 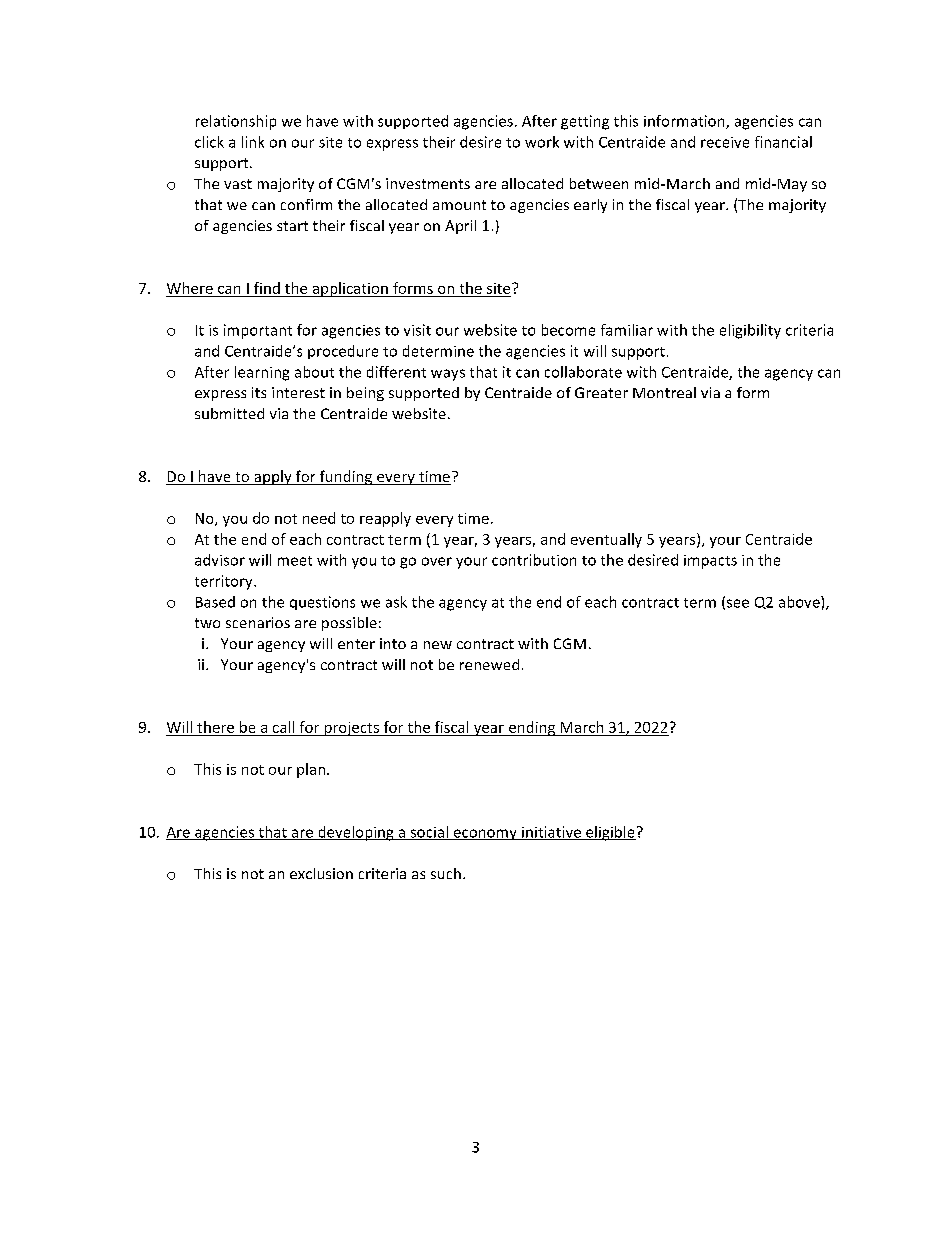 I want to click on scenarios, so click(x=258, y=622).
